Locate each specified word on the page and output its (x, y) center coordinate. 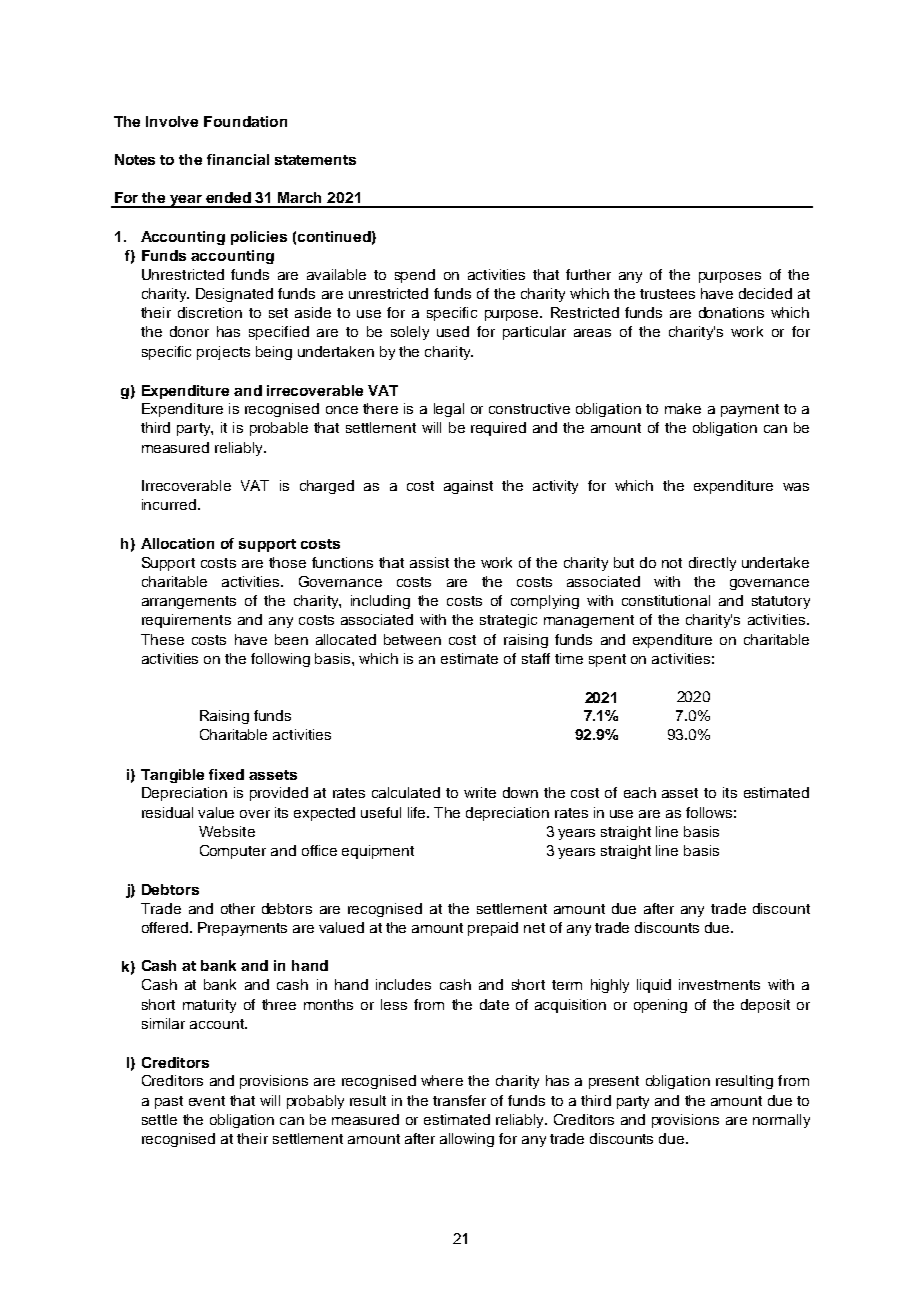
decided (765, 293)
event (207, 1101)
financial (238, 159)
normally (781, 1121)
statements (315, 160)
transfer (459, 1100)
